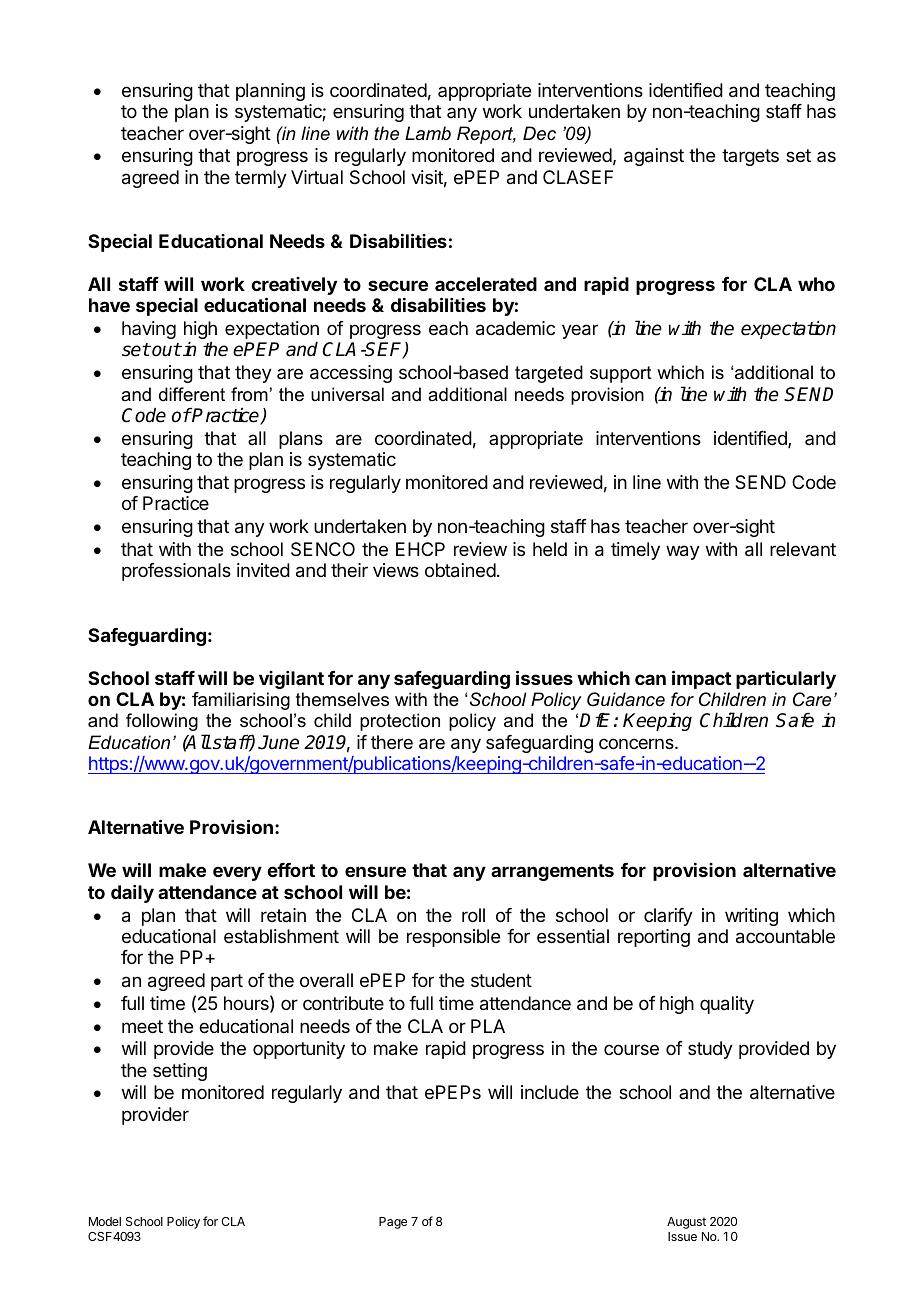 The height and width of the screenshot is (1308, 924). I want to click on Lamb, so click(428, 133).
